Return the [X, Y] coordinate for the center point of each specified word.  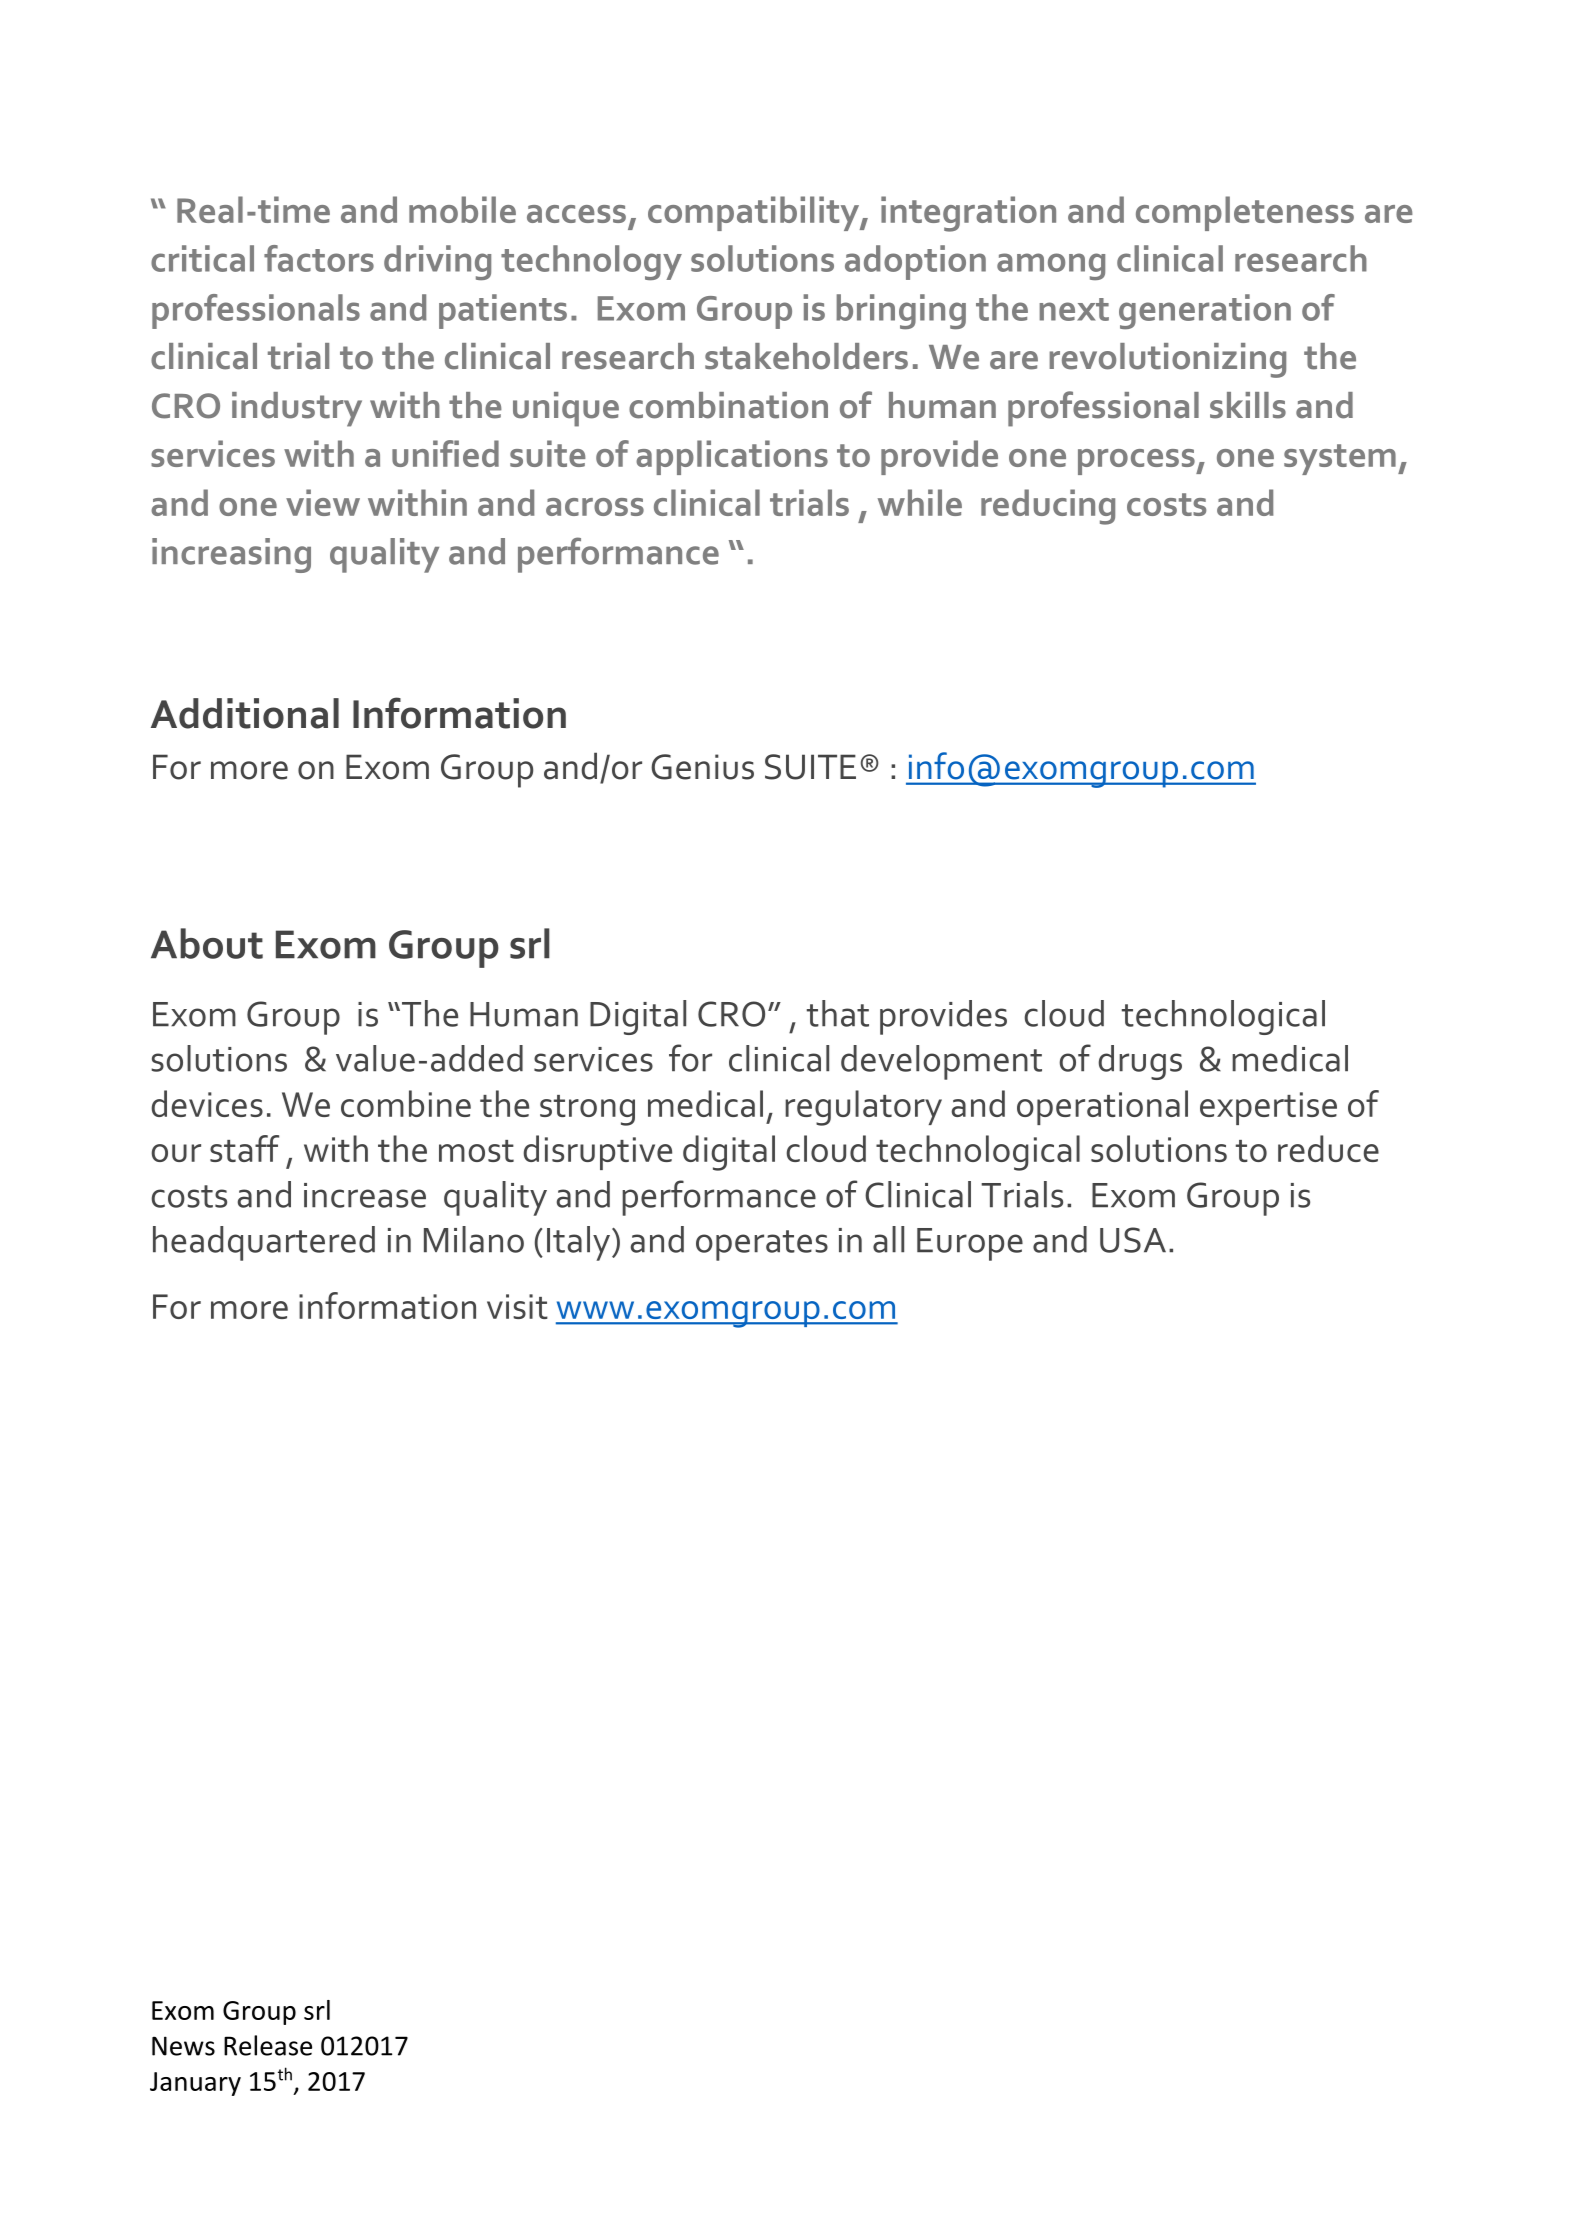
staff [244, 1148]
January [195, 2084]
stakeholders [806, 356]
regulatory [863, 1108]
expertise [1268, 1108]
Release [268, 2045]
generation [1205, 311]
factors [319, 258]
